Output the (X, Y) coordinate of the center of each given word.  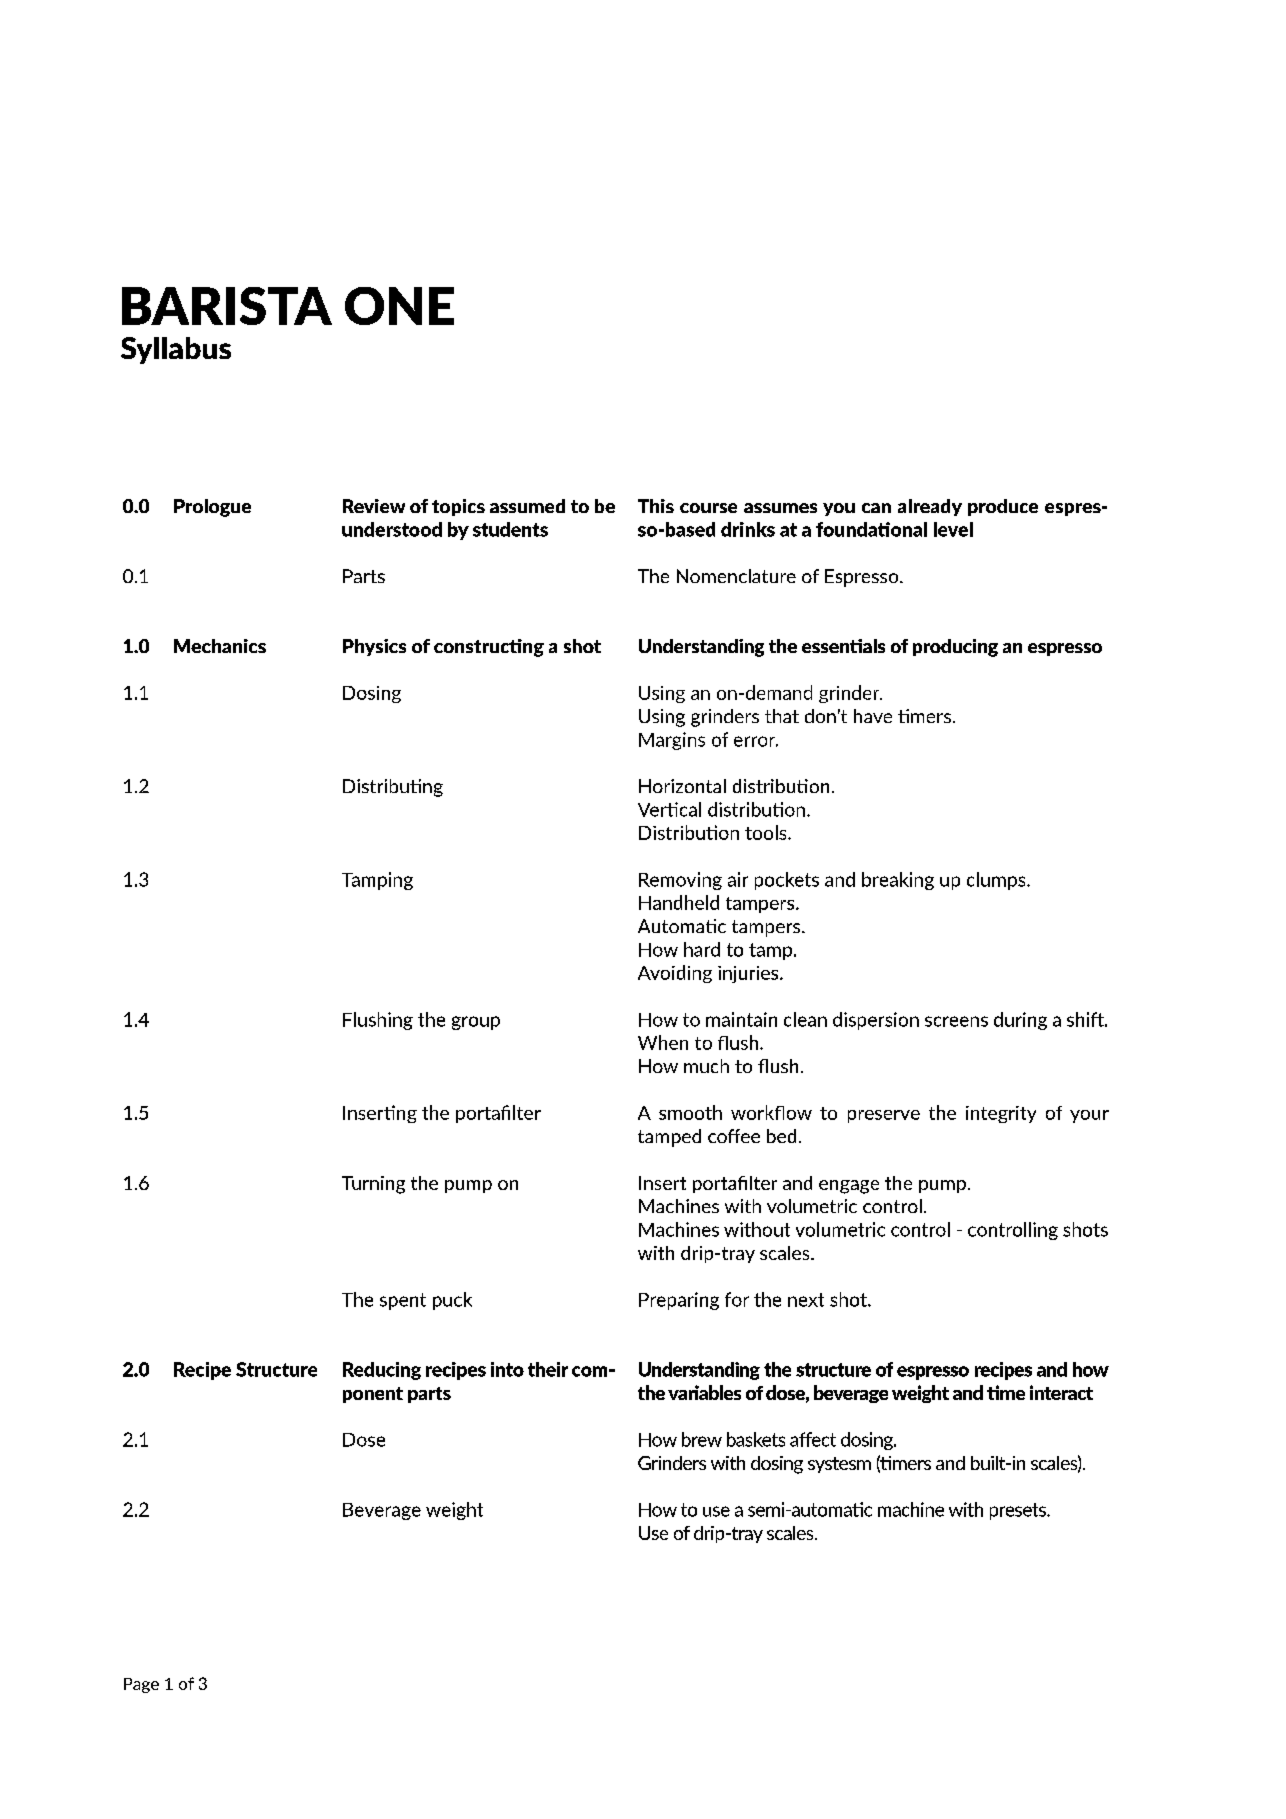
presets (1019, 1511)
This (656, 506)
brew (702, 1439)
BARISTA (227, 306)
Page (141, 1685)
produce (1003, 507)
